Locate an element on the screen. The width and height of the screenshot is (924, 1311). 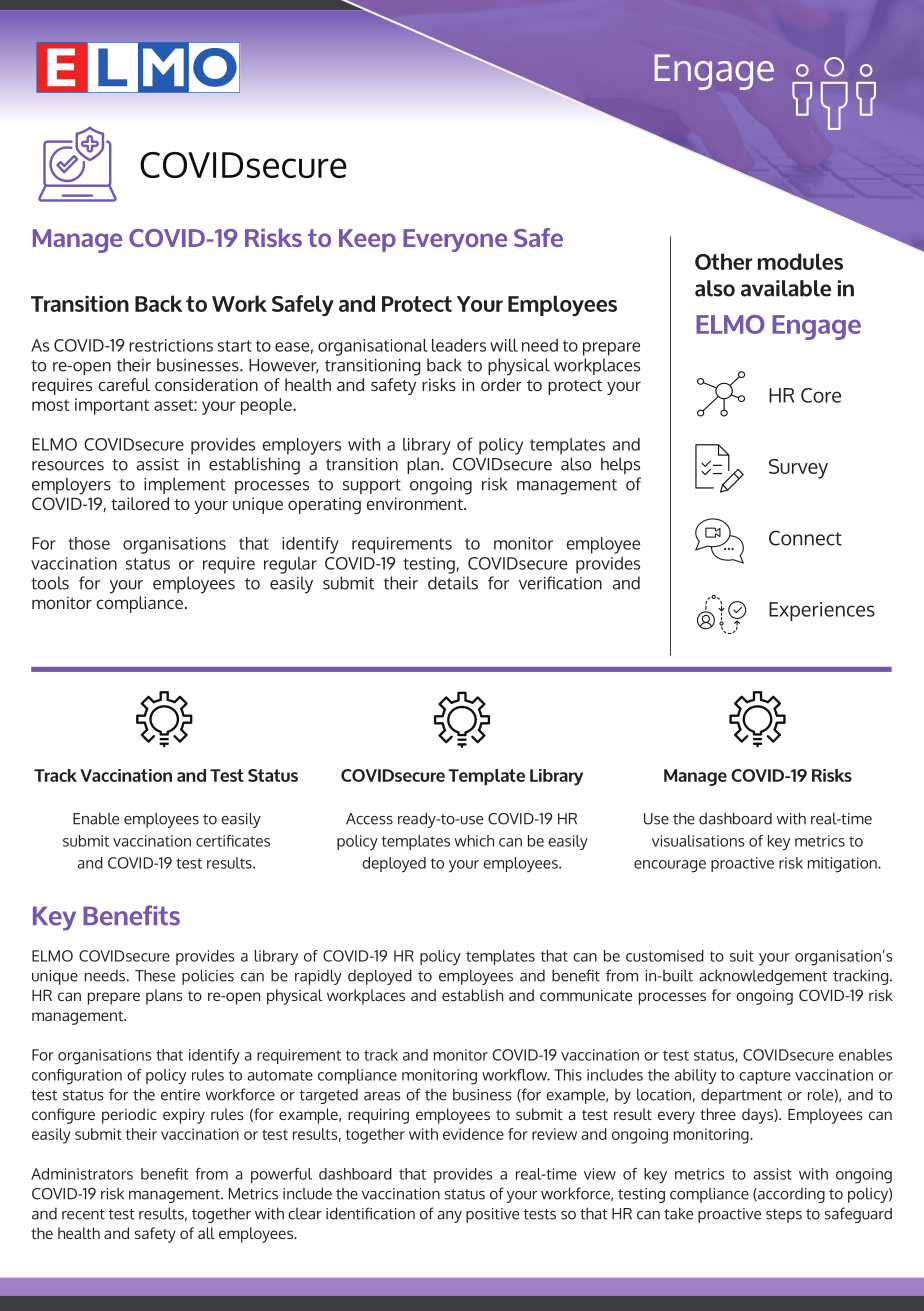
Keep is located at coordinates (367, 240).
